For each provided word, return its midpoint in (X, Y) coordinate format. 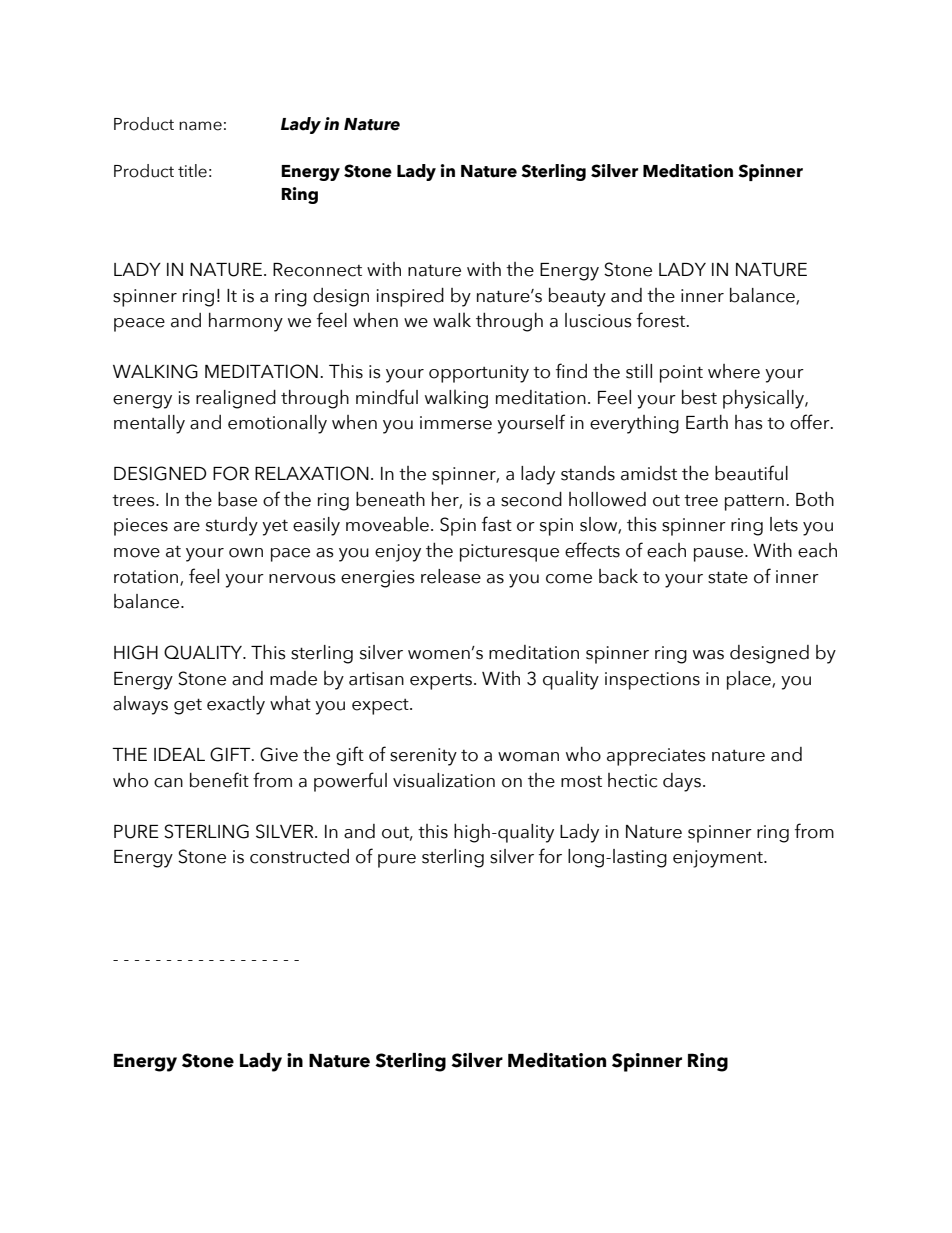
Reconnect (317, 270)
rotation (147, 577)
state (728, 577)
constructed (299, 856)
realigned (236, 399)
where (734, 371)
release (451, 576)
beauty (577, 297)
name (200, 126)
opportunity (479, 374)
